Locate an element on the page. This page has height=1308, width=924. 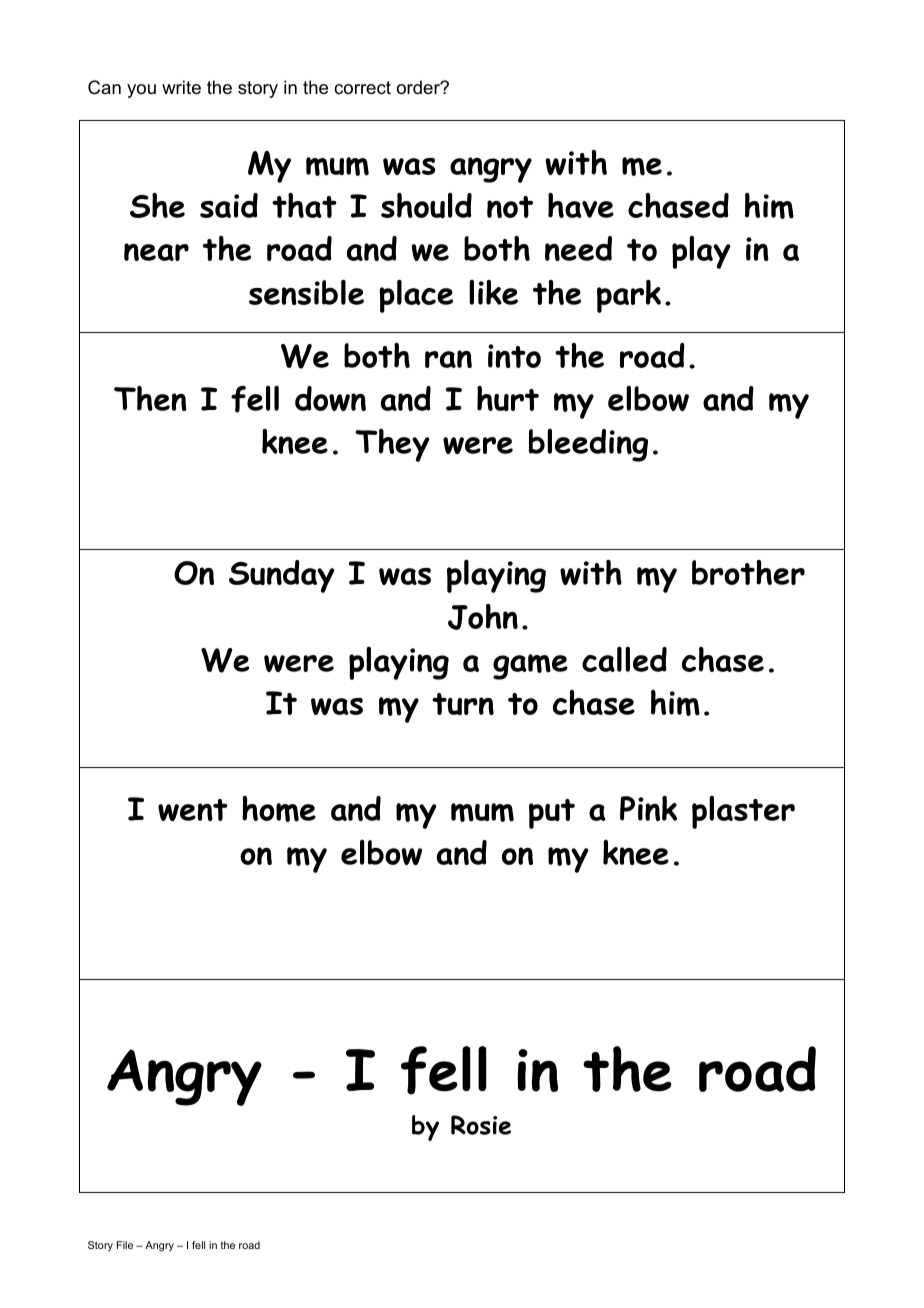
write is located at coordinates (181, 87).
